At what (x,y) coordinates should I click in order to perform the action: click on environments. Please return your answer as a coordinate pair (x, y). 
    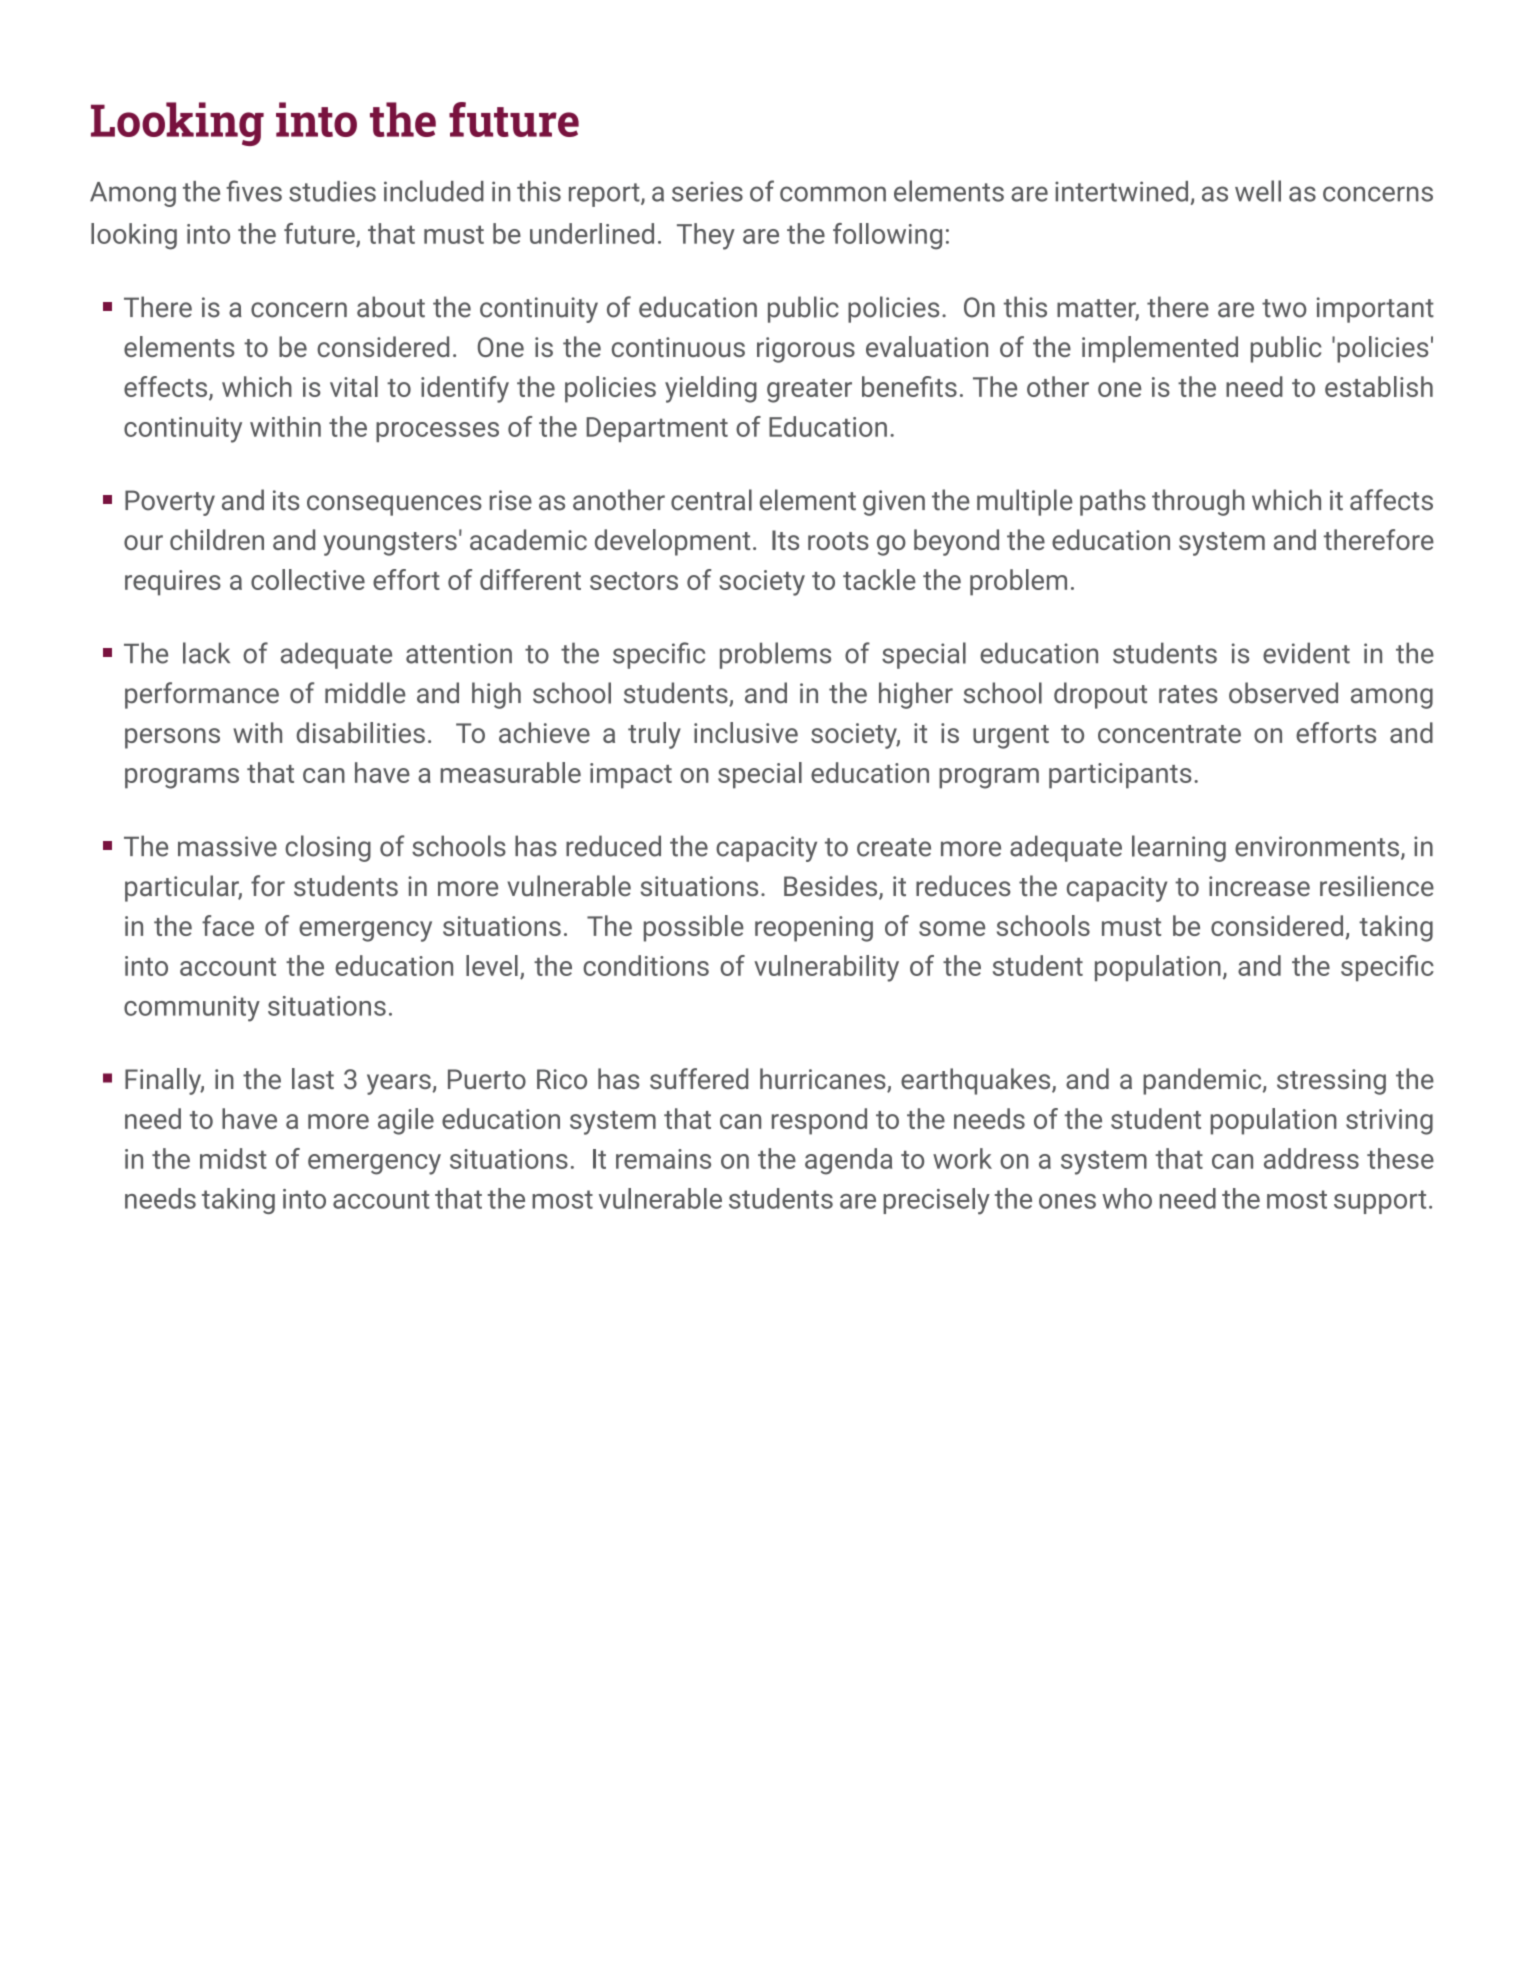
    Looking at the image, I should click on (1317, 846).
